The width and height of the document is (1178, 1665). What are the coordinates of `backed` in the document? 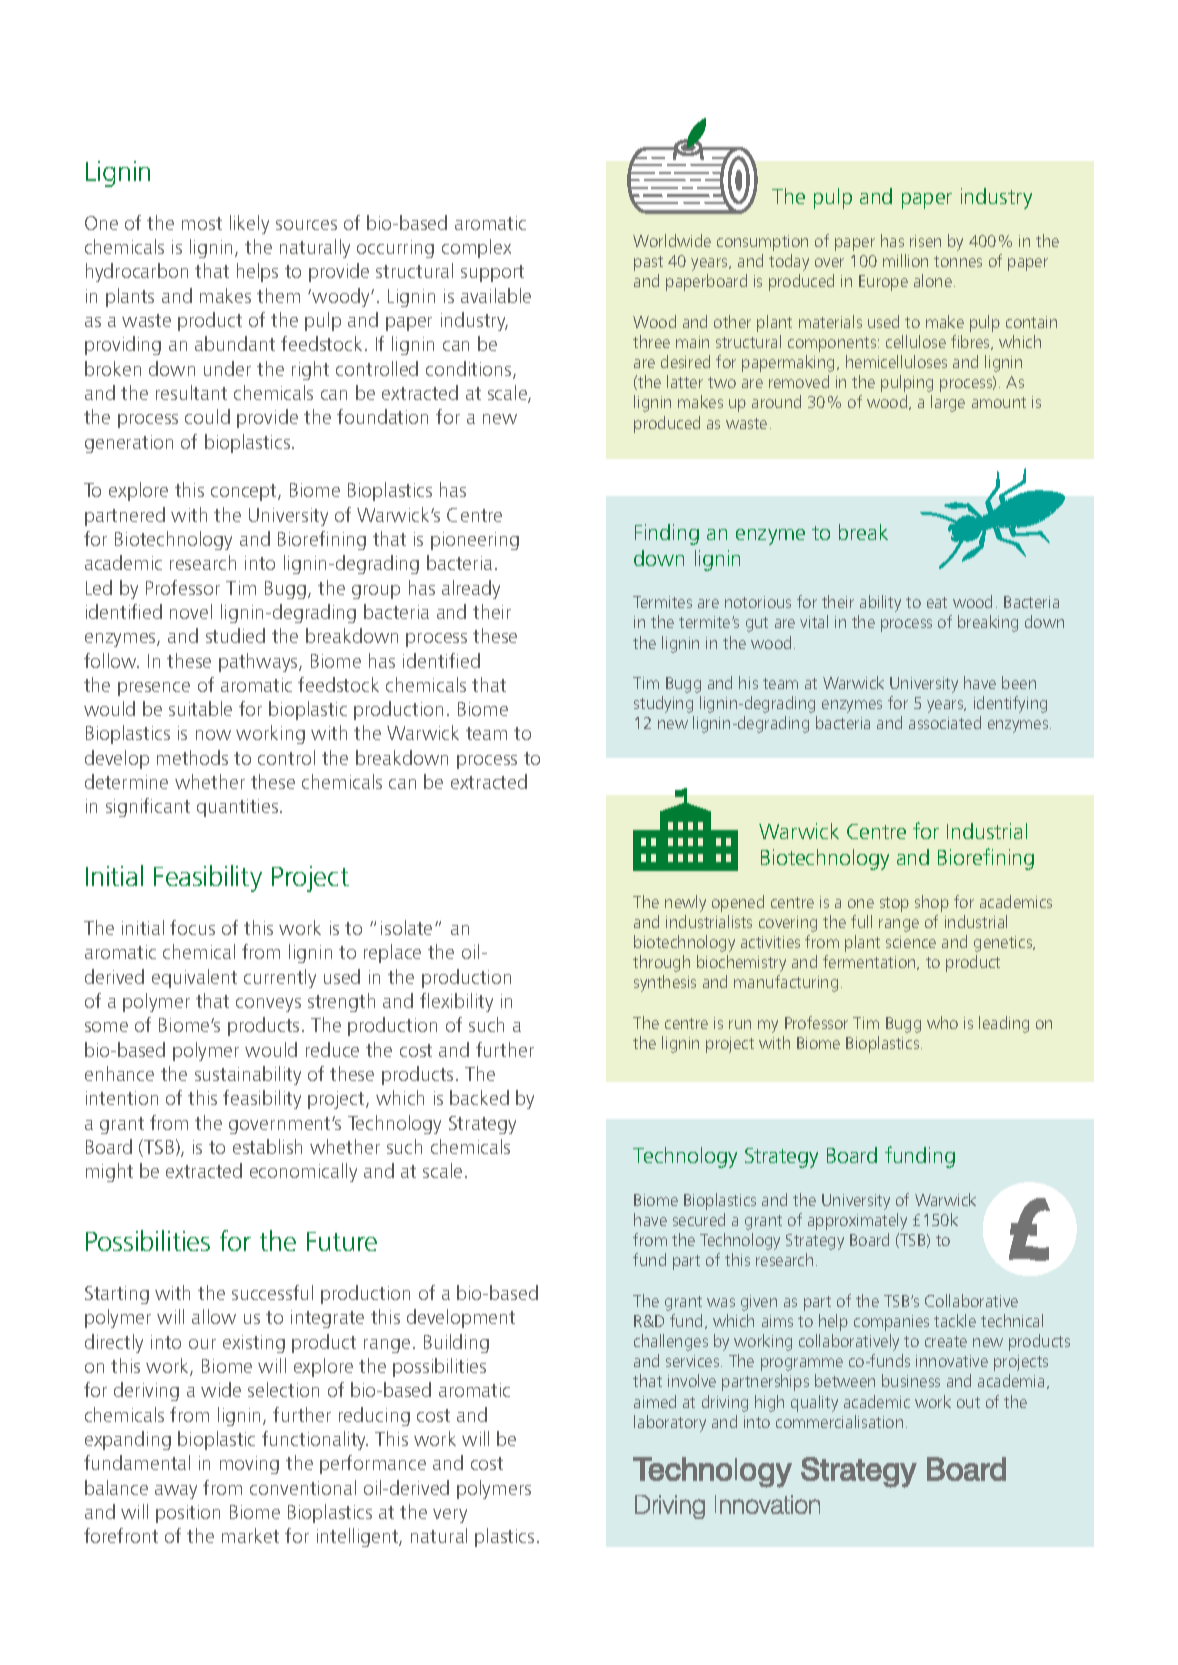 It's located at (479, 1097).
